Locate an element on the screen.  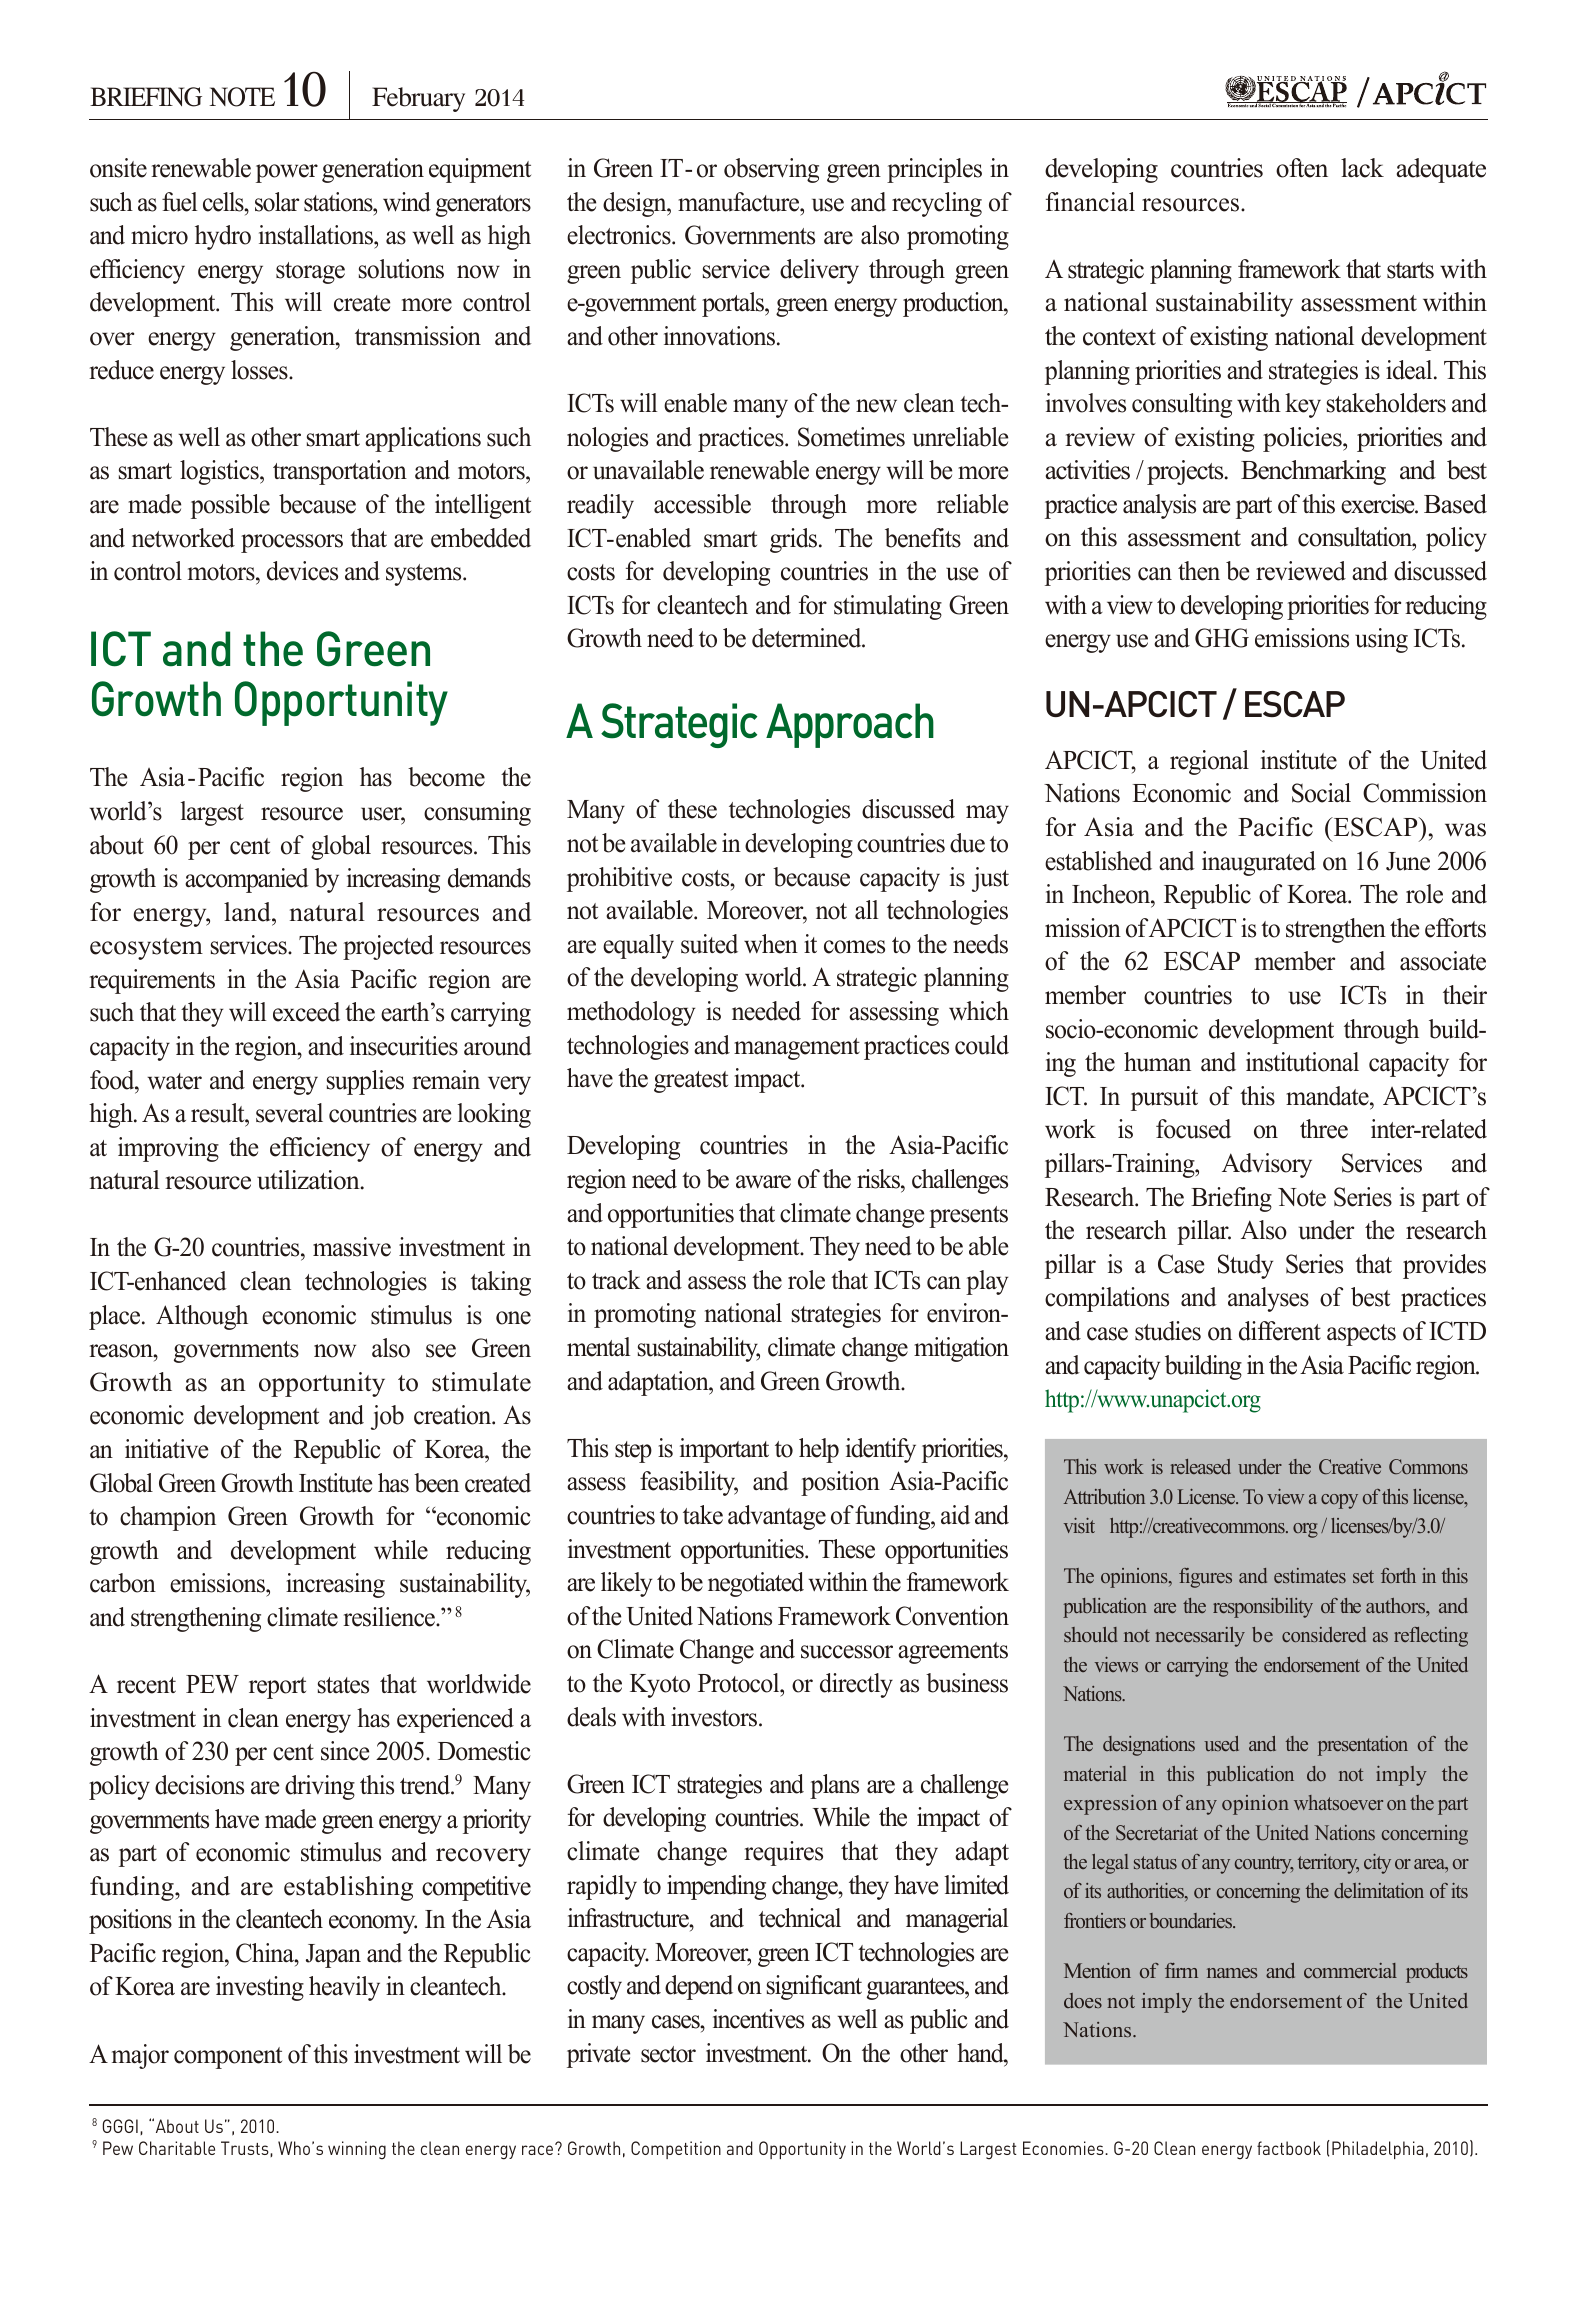
mitigation is located at coordinates (961, 1349).
